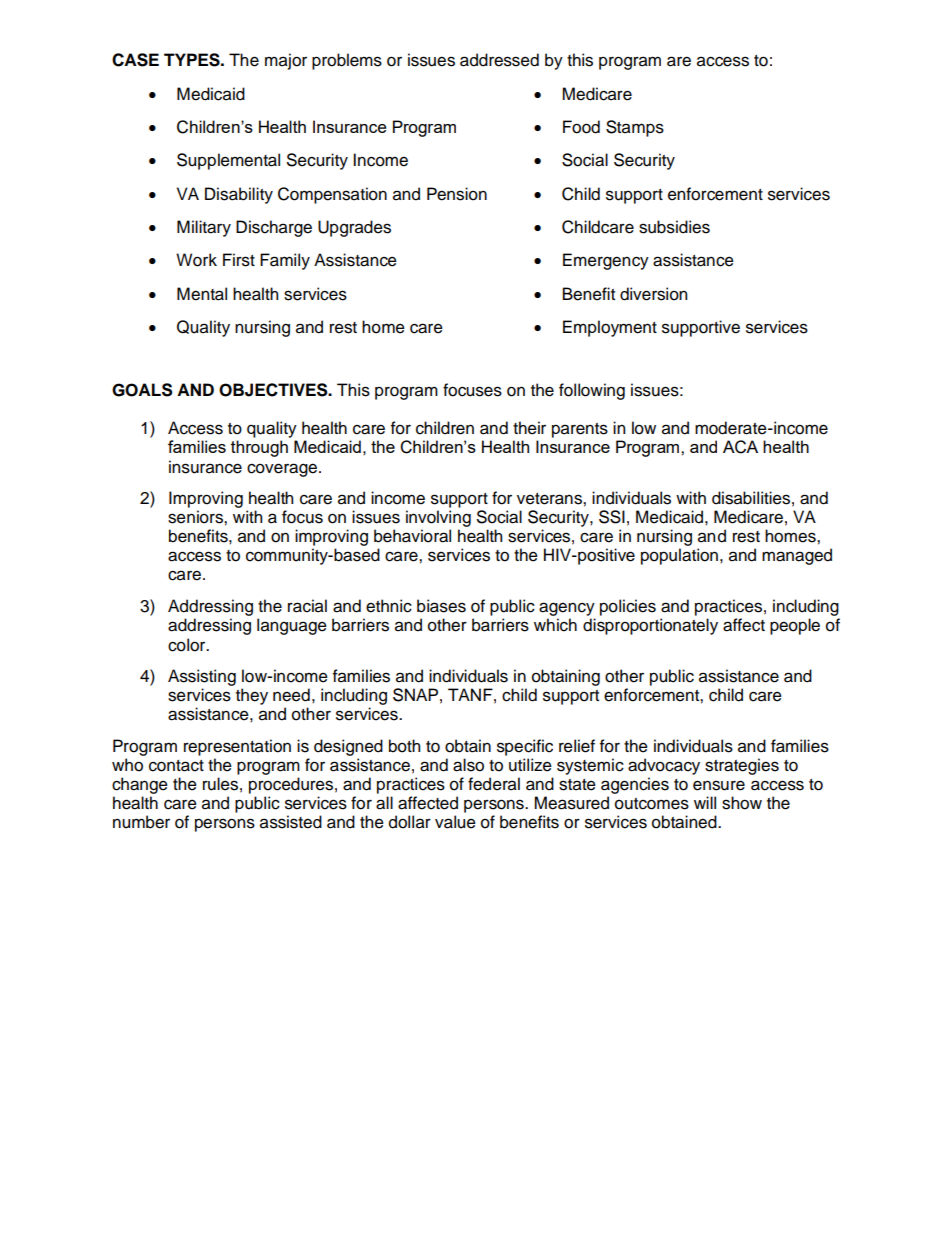 Image resolution: width=952 pixels, height=1233 pixels. I want to click on Military, so click(204, 228).
